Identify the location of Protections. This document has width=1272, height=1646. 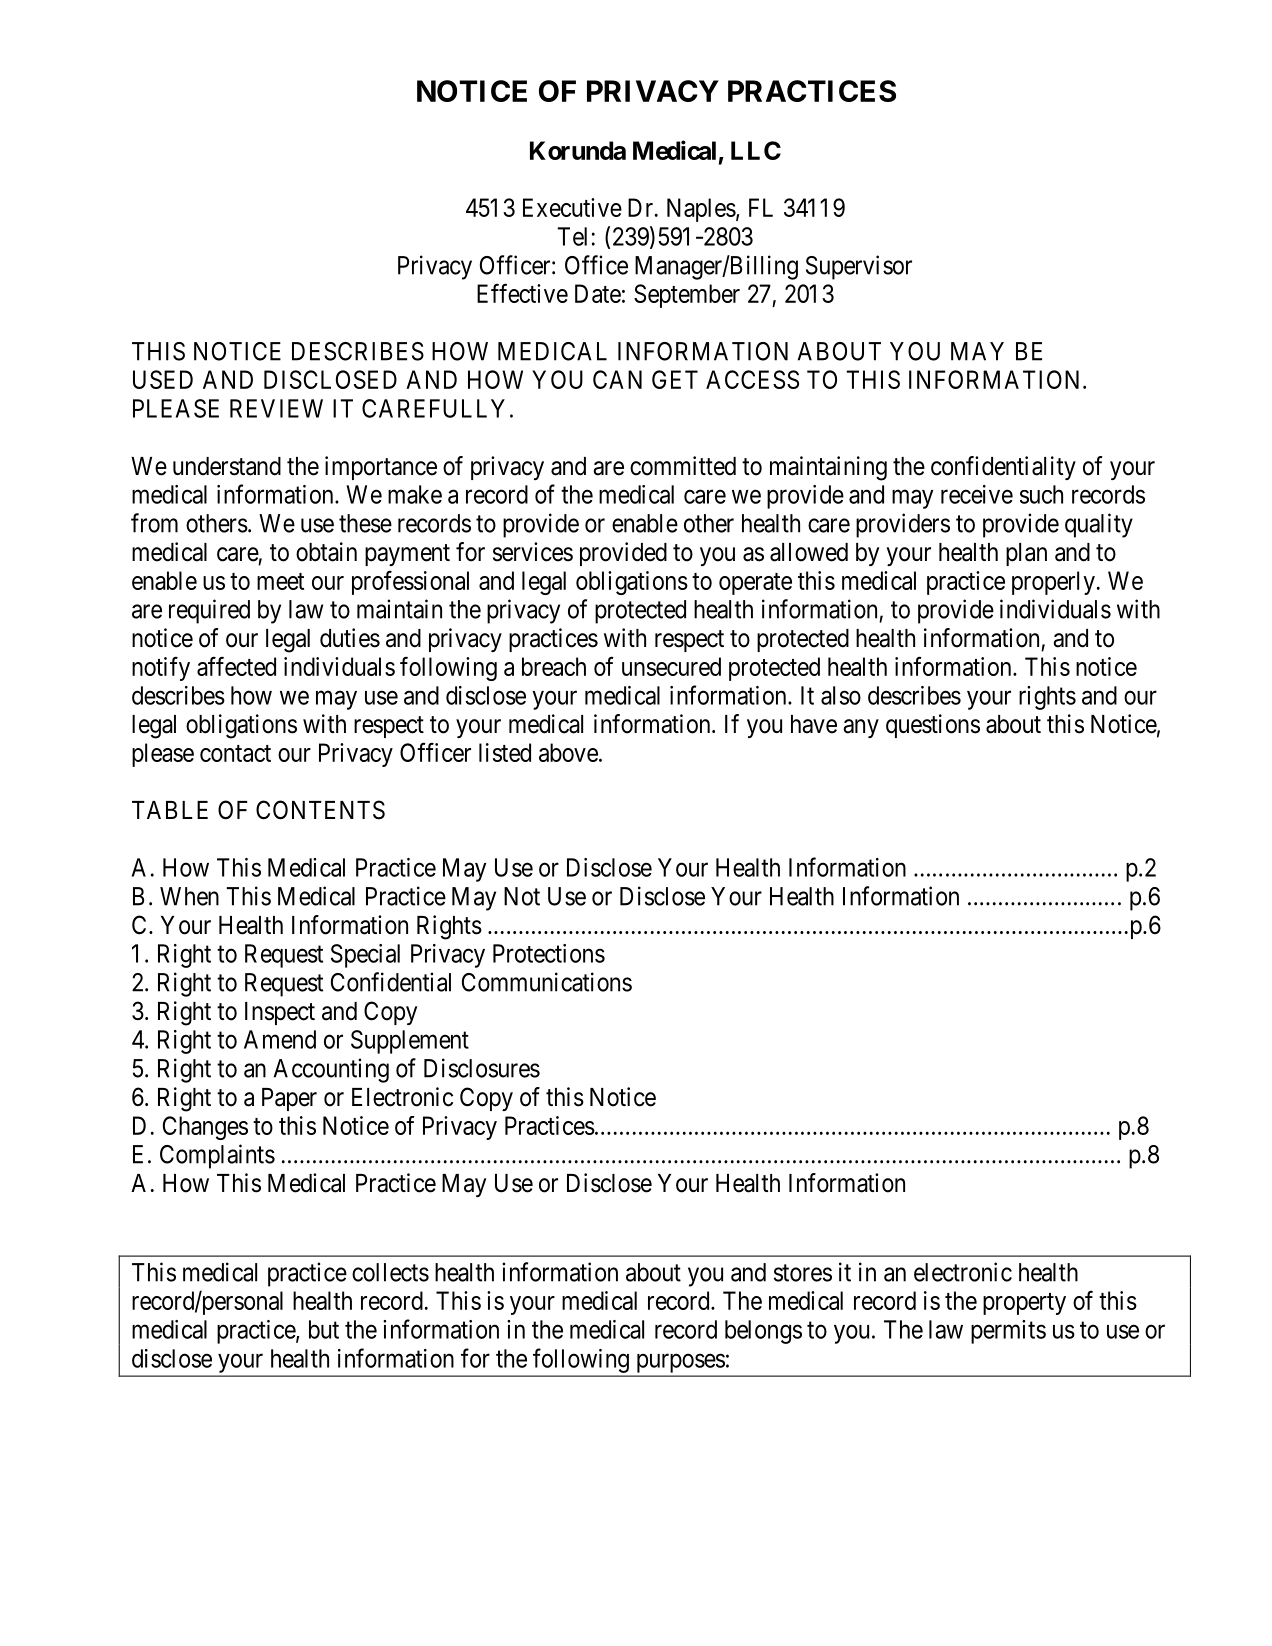
(549, 953).
